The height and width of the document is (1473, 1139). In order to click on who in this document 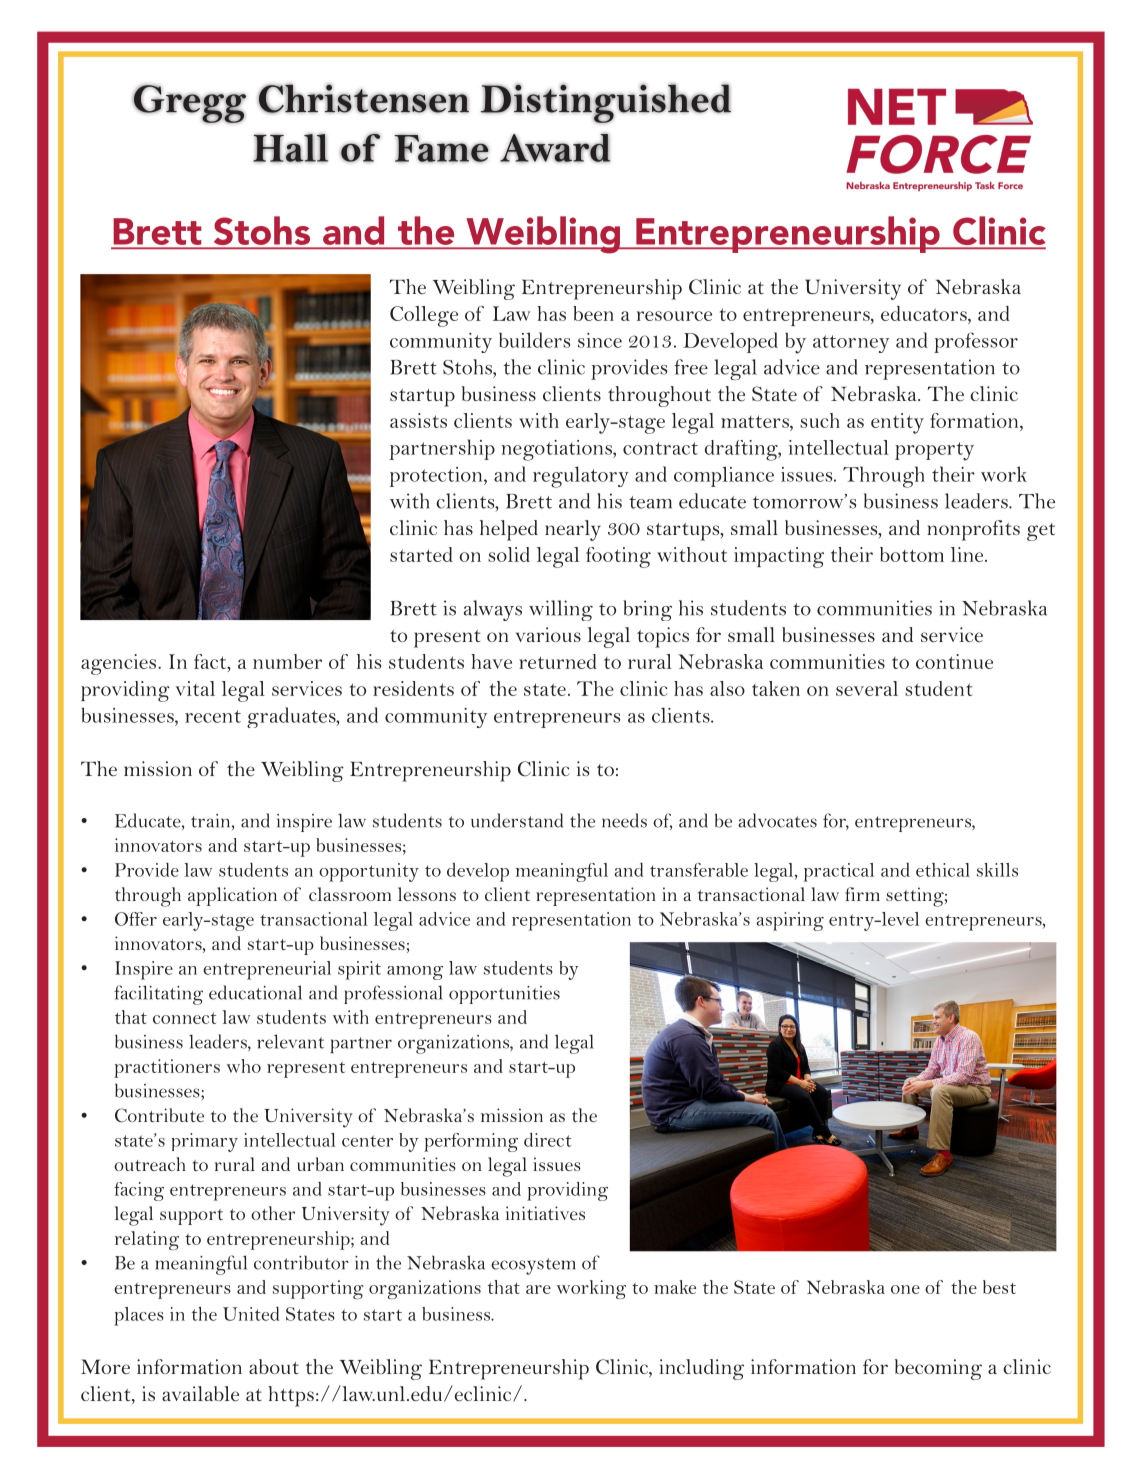, I will do `click(244, 1066)`.
